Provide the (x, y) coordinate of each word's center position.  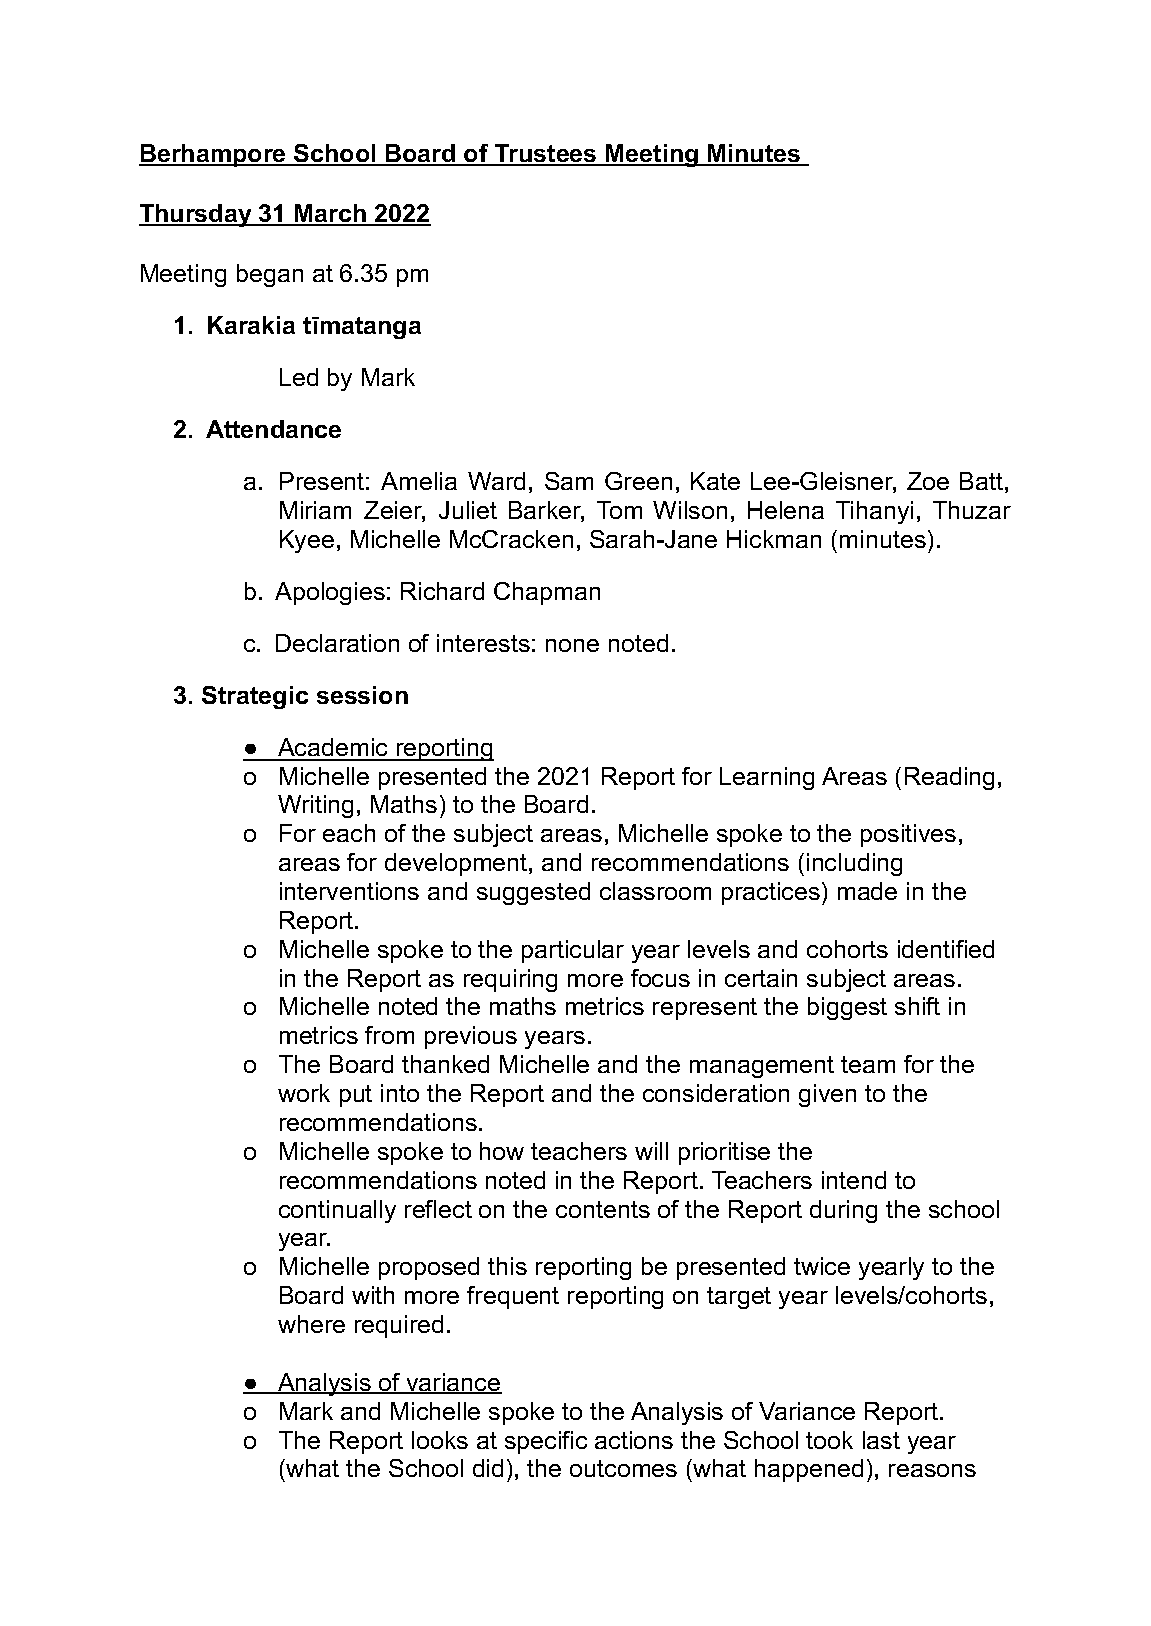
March (331, 214)
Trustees (546, 154)
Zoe (928, 481)
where (311, 1324)
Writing (315, 806)
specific (546, 1442)
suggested (533, 893)
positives (908, 835)
